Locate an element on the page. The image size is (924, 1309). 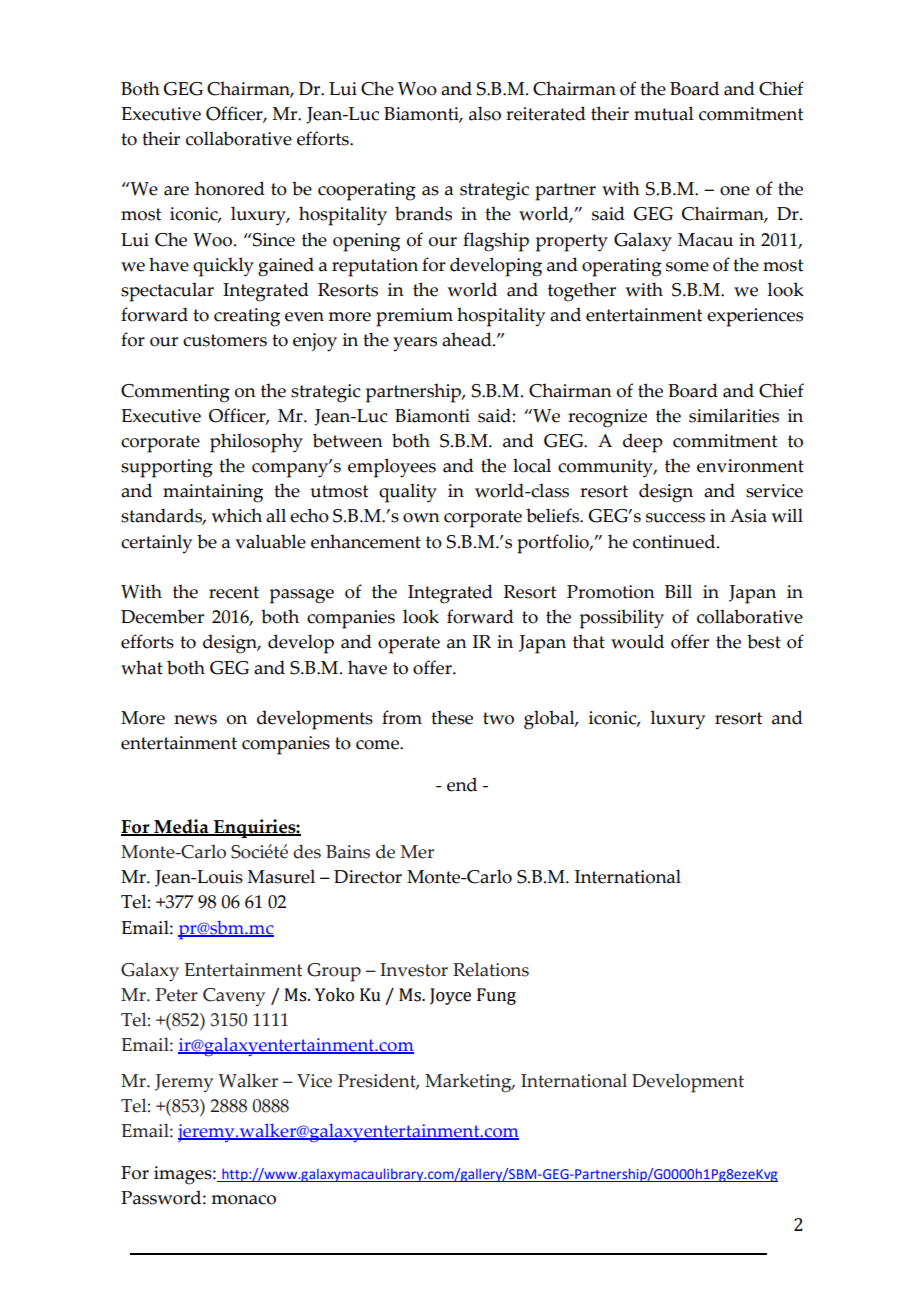
also is located at coordinates (485, 113).
